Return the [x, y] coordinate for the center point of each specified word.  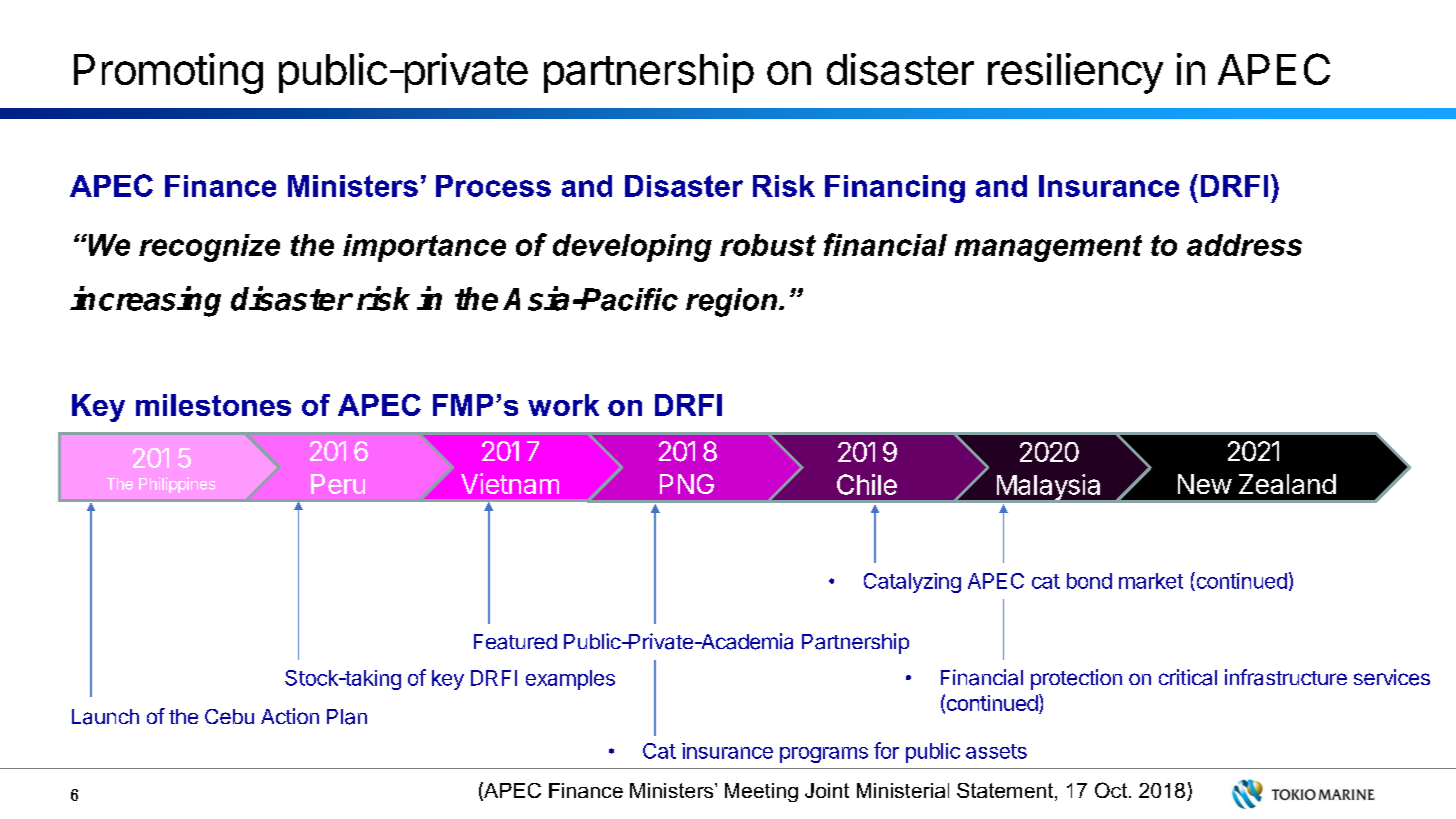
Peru [338, 484]
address [1244, 245]
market [1151, 581]
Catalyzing [912, 583]
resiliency [1075, 73]
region [733, 302]
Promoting [168, 73]
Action [290, 716]
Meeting [761, 792]
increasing [145, 301]
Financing [895, 189]
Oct [1111, 790]
